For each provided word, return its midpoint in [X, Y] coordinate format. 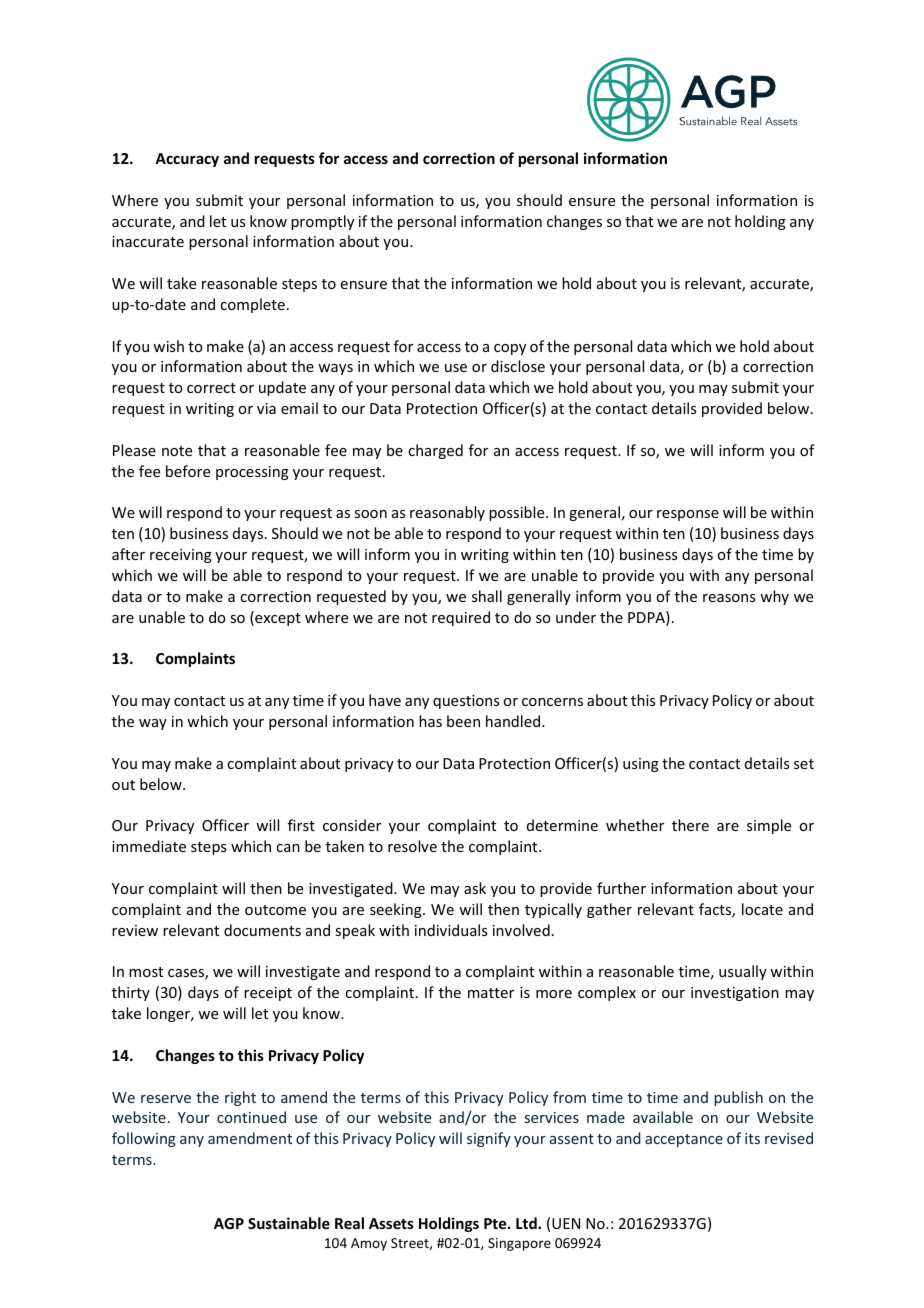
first [301, 825]
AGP [229, 1223]
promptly [322, 222]
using [641, 765]
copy [510, 349]
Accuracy [187, 160]
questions [466, 702]
